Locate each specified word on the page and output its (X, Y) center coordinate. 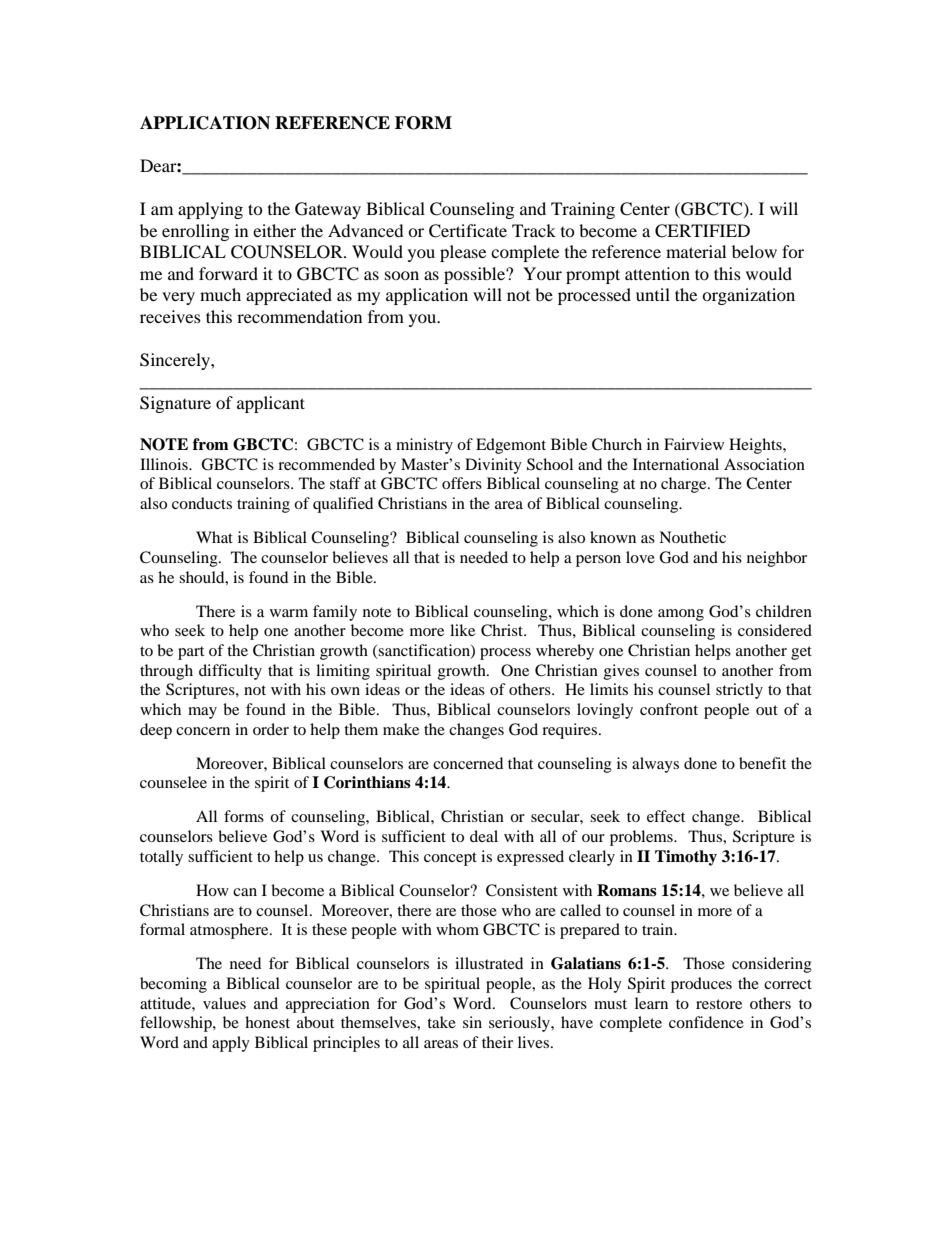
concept (450, 859)
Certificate (468, 231)
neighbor (777, 559)
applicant (271, 404)
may (202, 713)
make (401, 729)
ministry (424, 446)
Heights (756, 446)
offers (462, 483)
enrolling (195, 232)
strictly (739, 691)
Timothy (686, 858)
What (214, 537)
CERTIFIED (702, 231)
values (224, 1003)
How (212, 890)
